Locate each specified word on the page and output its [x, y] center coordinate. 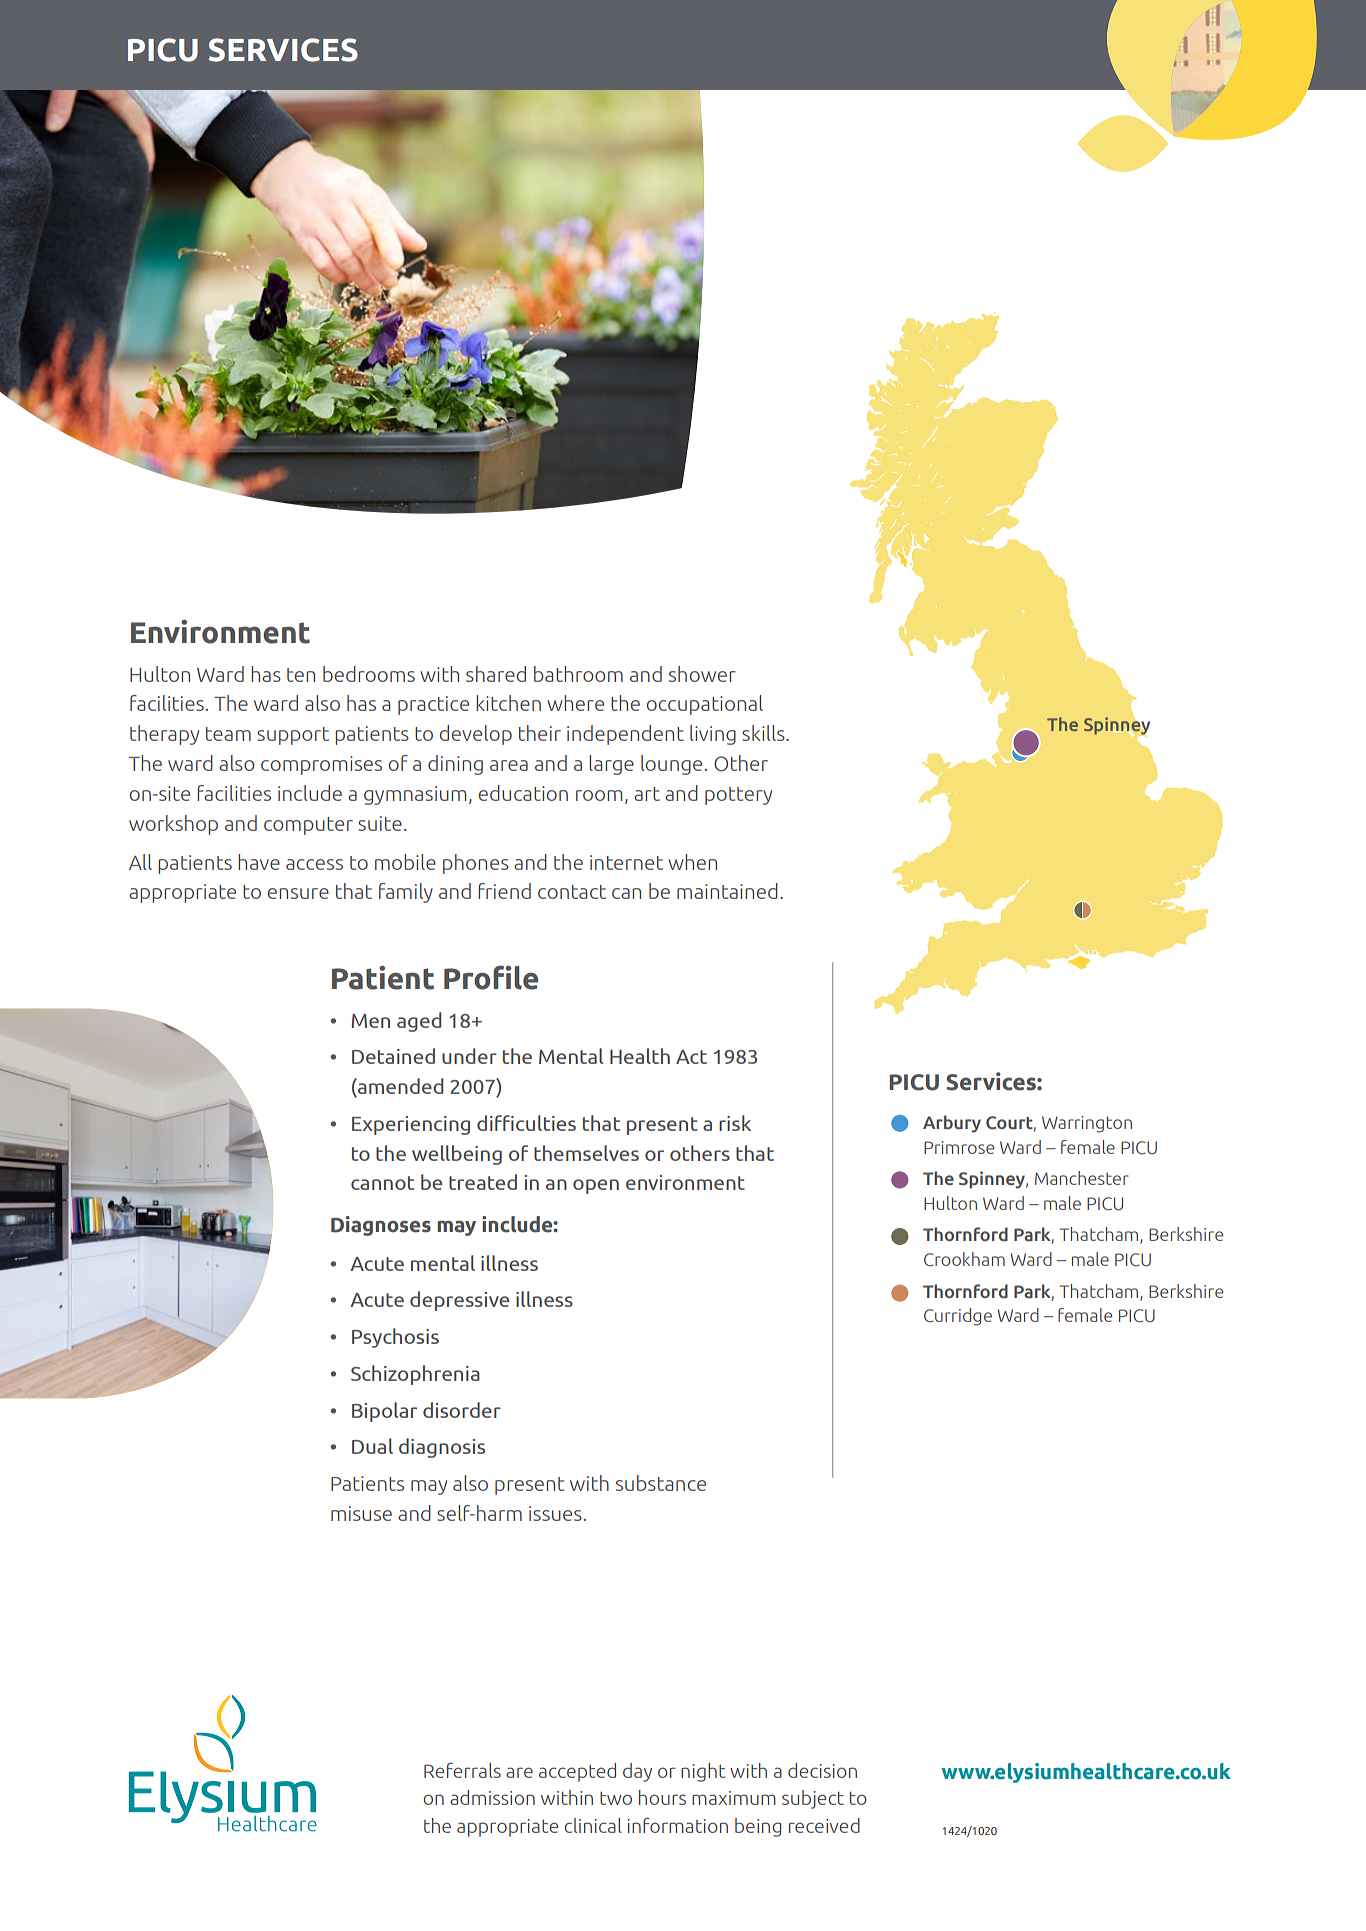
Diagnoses [381, 1226]
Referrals [462, 1770]
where [575, 703]
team [228, 734]
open [596, 1186]
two [616, 1798]
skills [764, 733]
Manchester [1082, 1178]
